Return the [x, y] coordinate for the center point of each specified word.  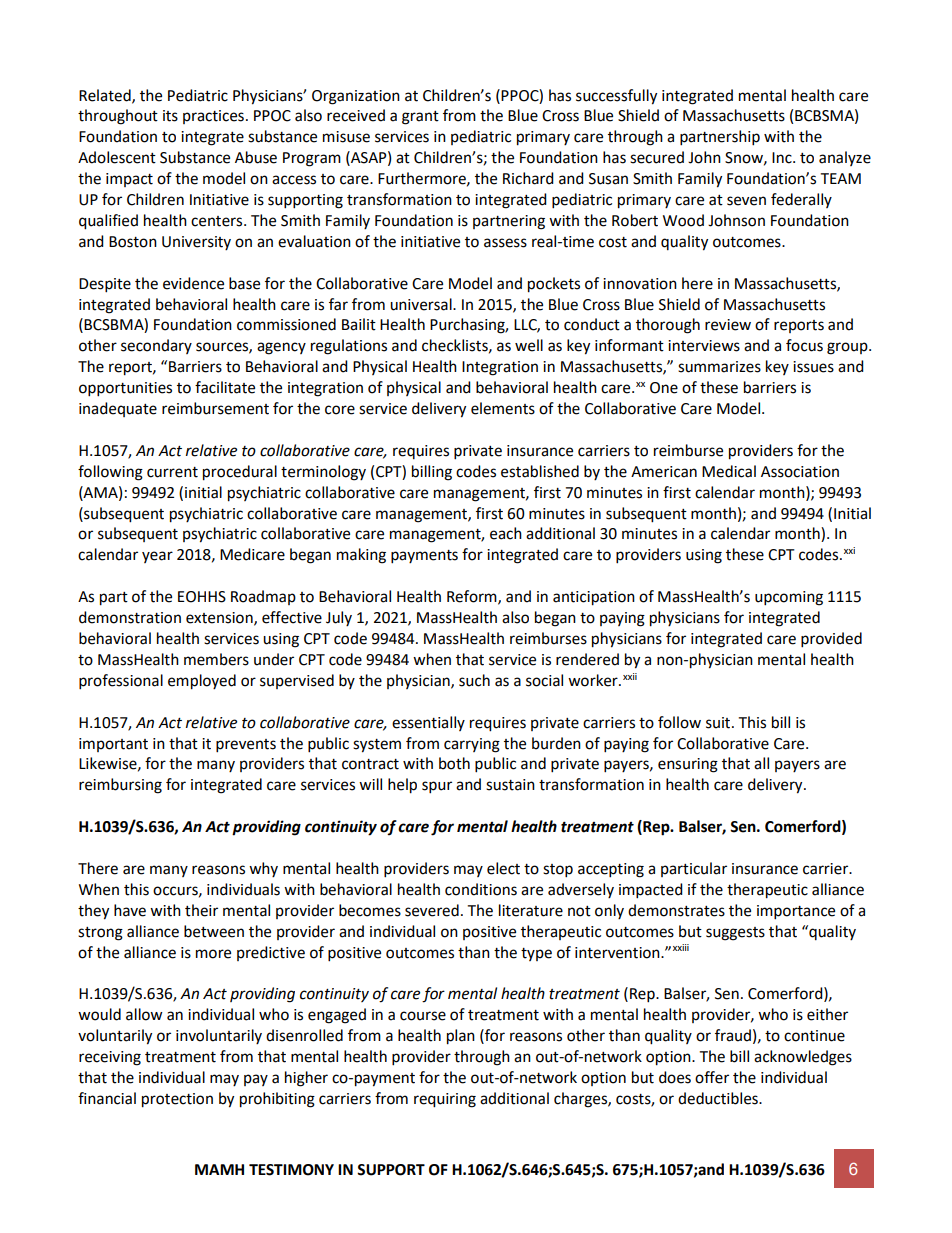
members [216, 659]
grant [420, 118]
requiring [445, 1100]
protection [177, 1100]
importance [796, 912]
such [474, 680]
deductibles [719, 1098]
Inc [783, 158]
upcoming [789, 598]
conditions [481, 889]
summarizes [719, 367]
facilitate [225, 387]
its [170, 116]
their [201, 910]
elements [503, 408]
